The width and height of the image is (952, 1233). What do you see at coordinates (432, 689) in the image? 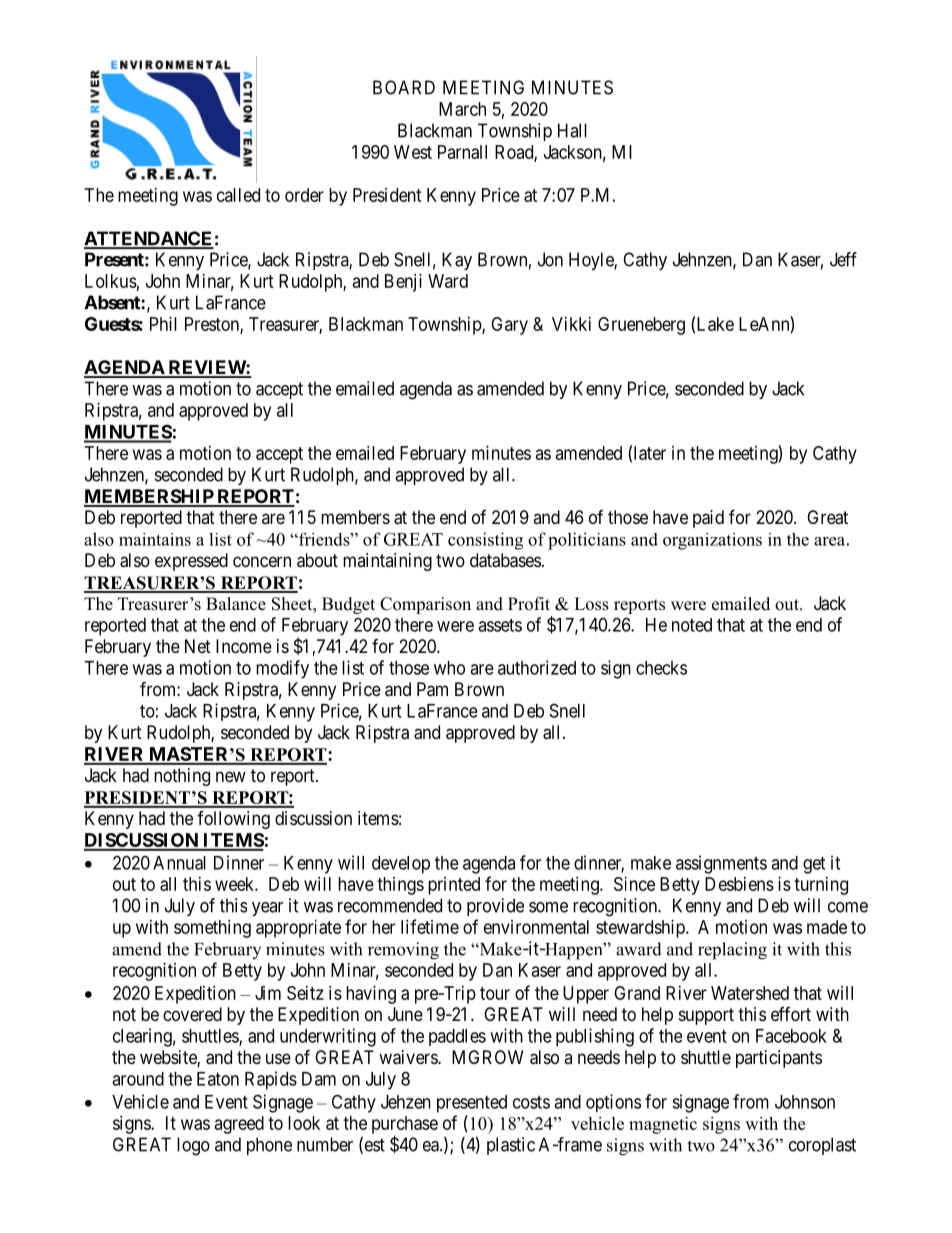
I see `Pam` at bounding box center [432, 689].
